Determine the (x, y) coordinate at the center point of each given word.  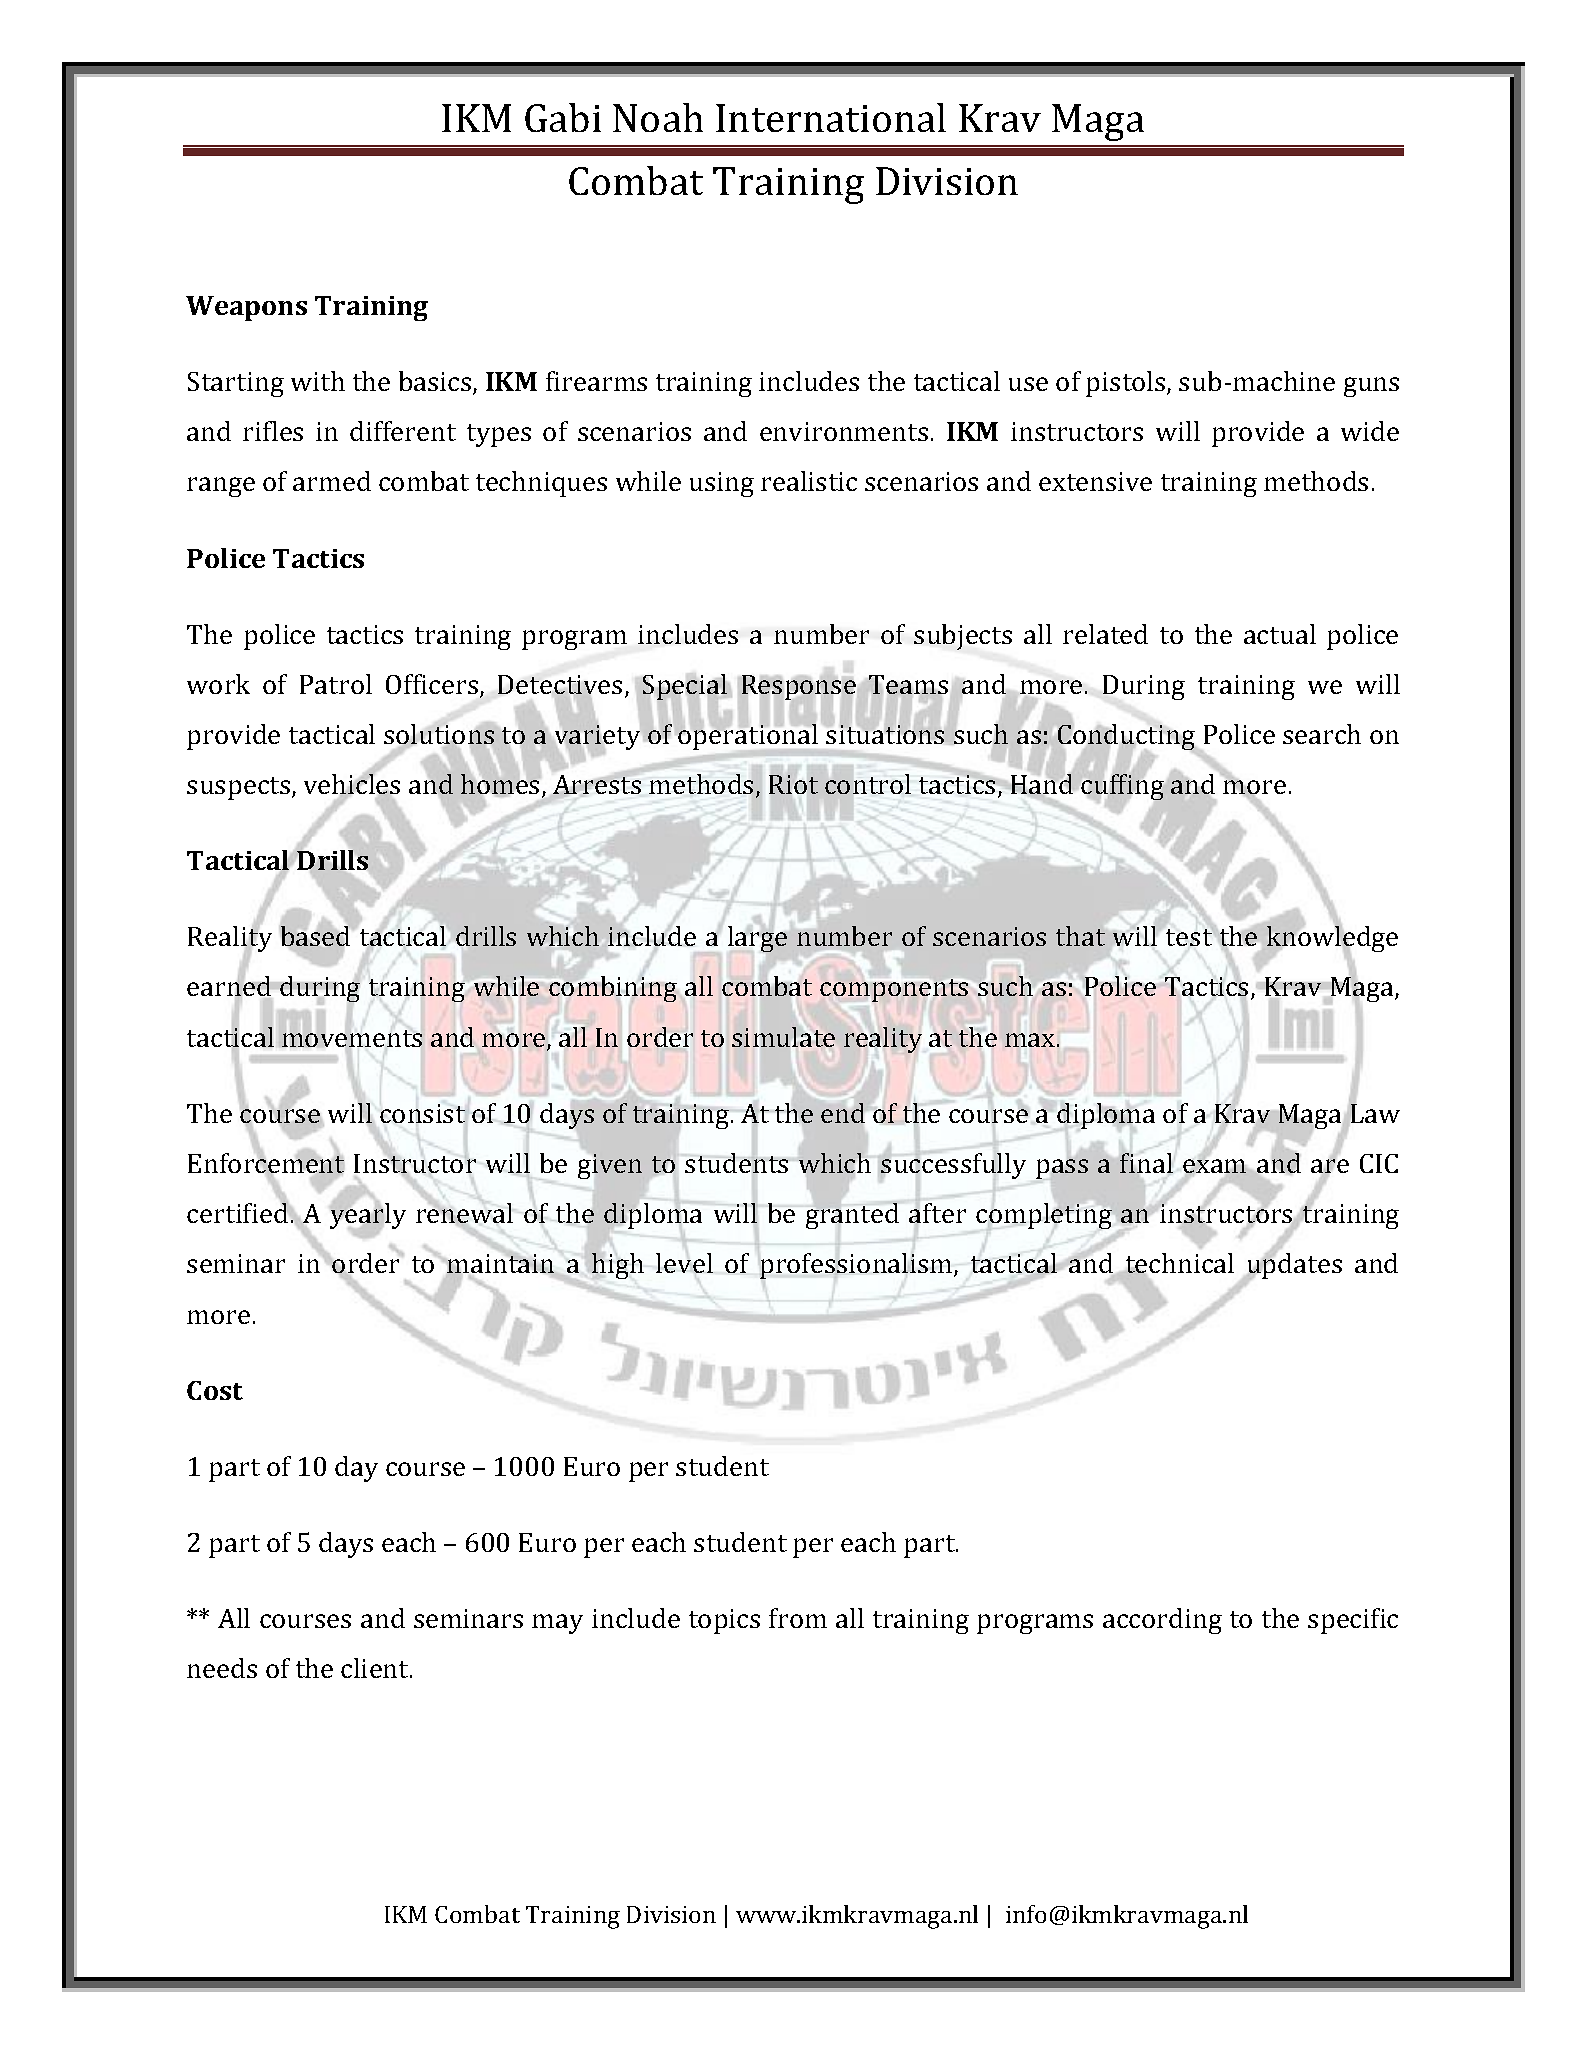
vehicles (352, 784)
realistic (809, 481)
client (376, 1668)
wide (1370, 431)
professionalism (857, 1266)
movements (351, 1038)
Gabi (563, 117)
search (1322, 734)
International (831, 117)
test (1189, 937)
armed (332, 481)
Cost (215, 1390)
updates (1293, 1266)
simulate (783, 1037)
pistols (1127, 384)
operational (748, 737)
